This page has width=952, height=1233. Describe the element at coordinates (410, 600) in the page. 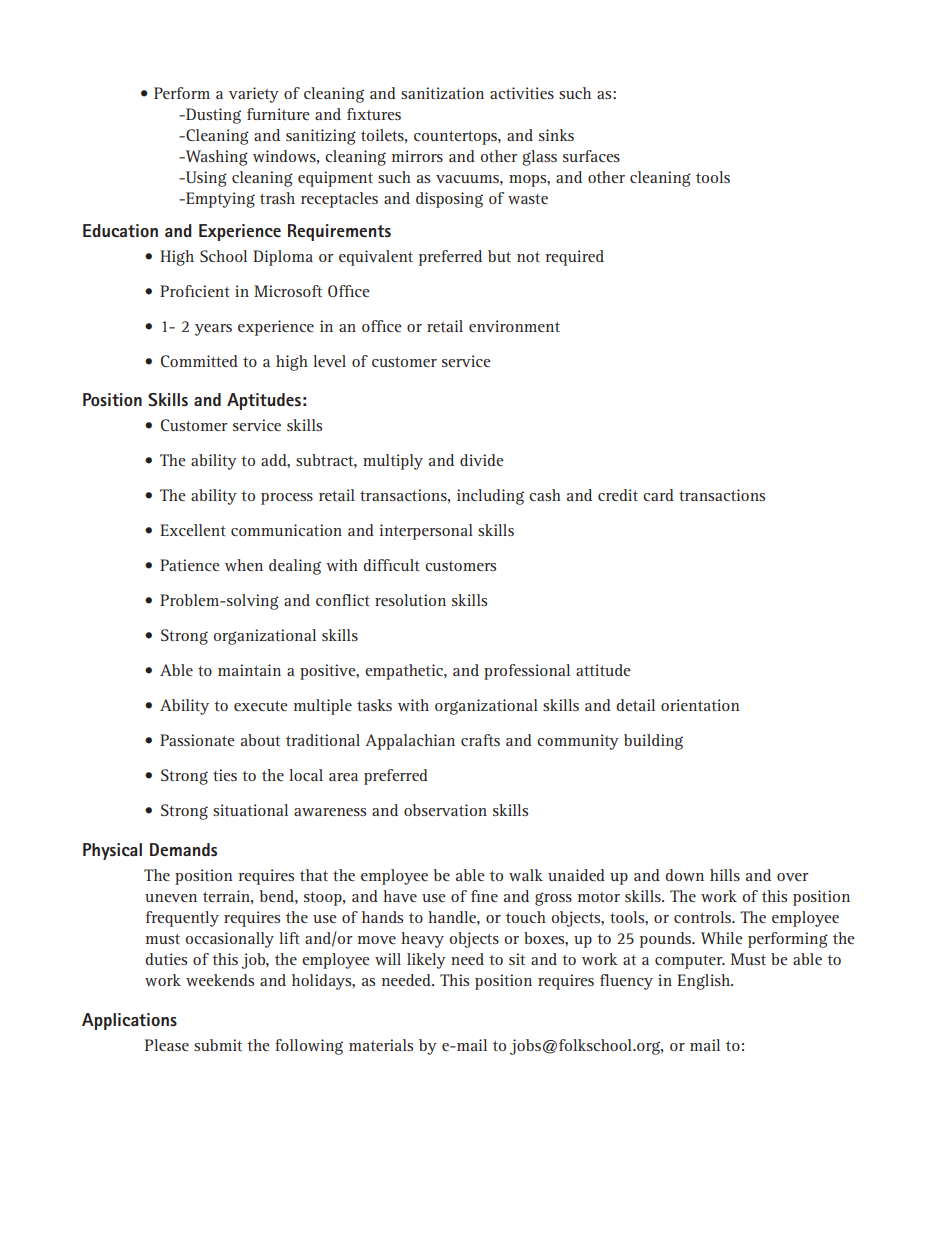

I see `resolution` at that location.
